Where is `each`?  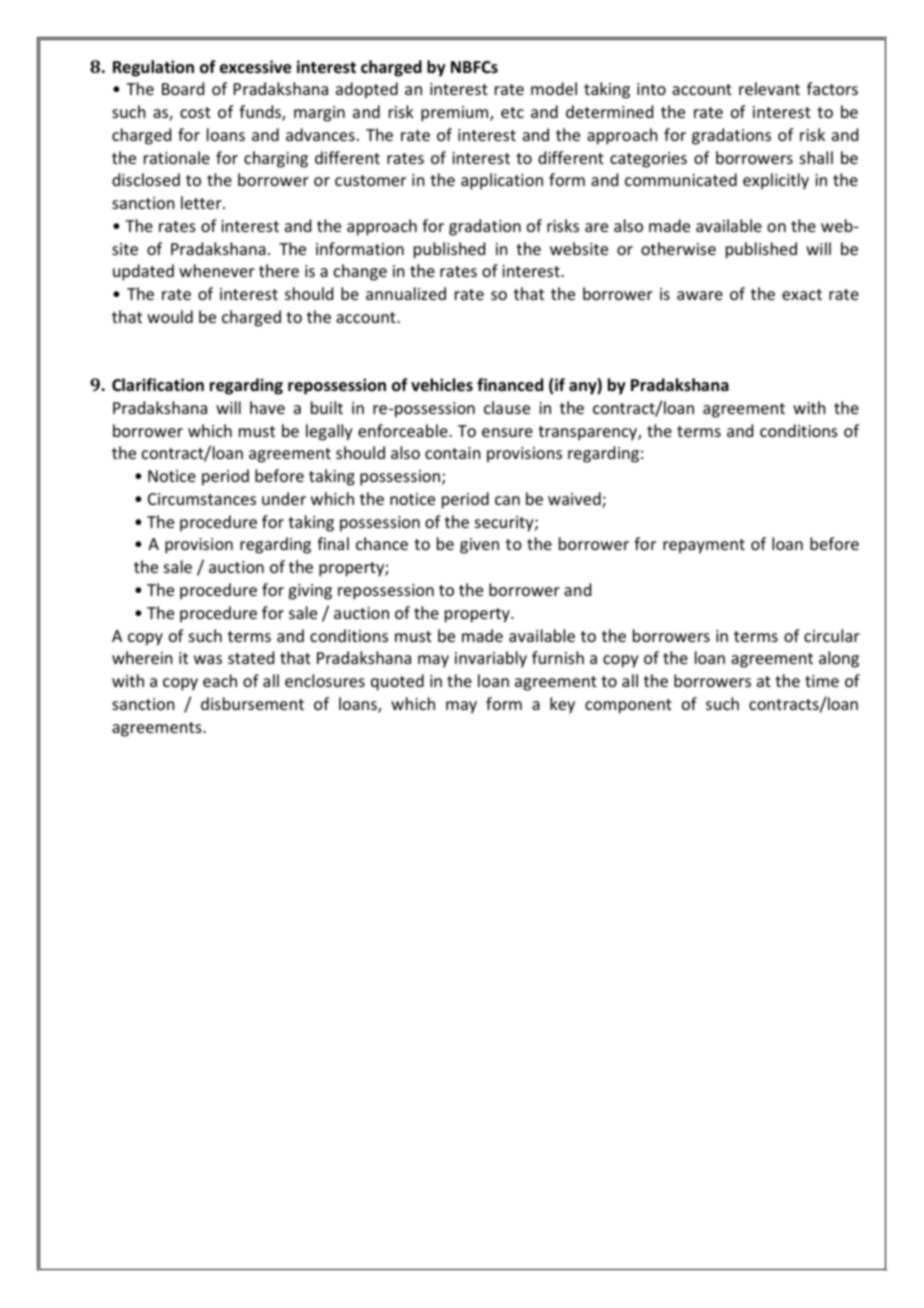 each is located at coordinates (220, 680).
